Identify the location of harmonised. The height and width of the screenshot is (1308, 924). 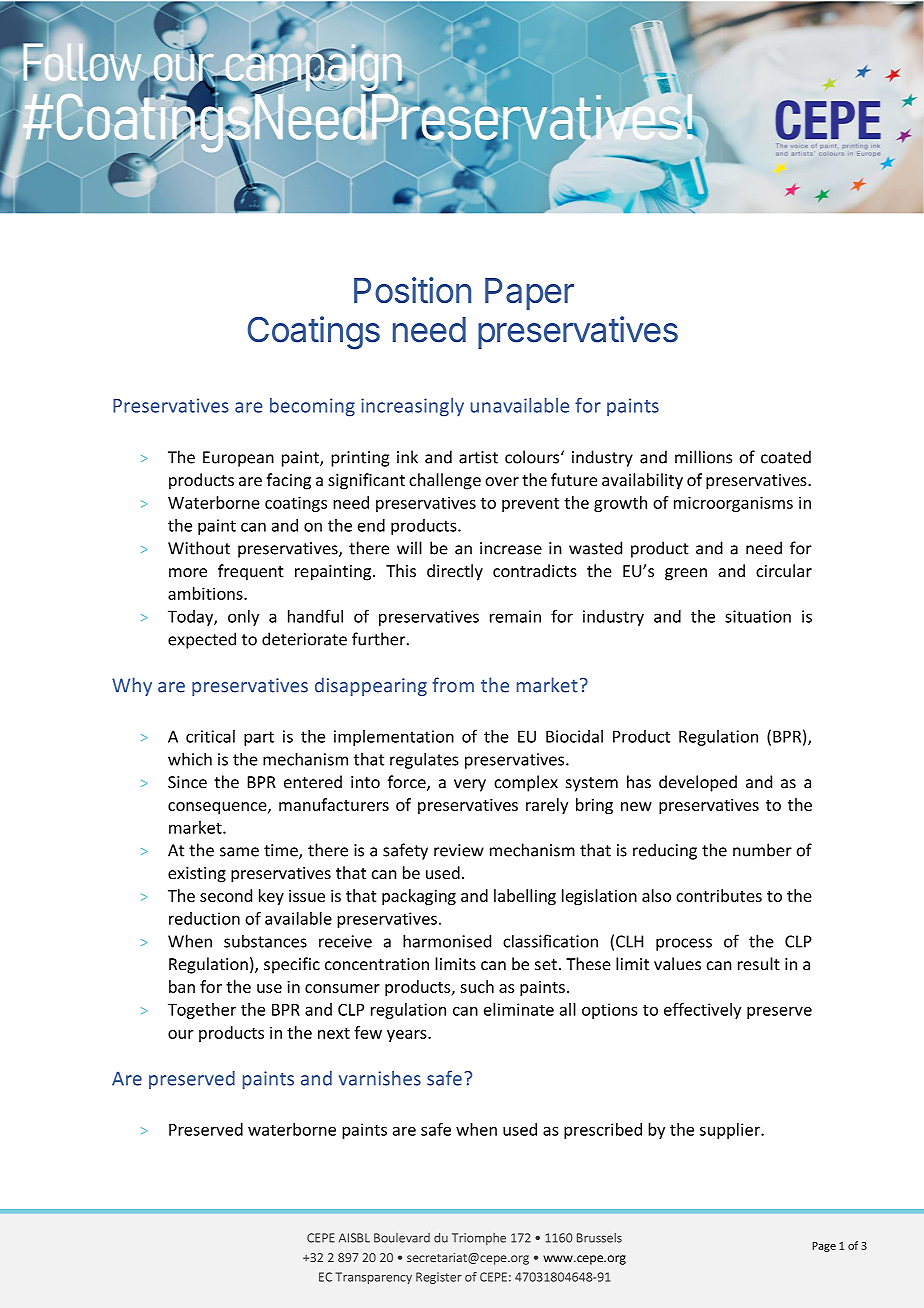
(447, 941).
